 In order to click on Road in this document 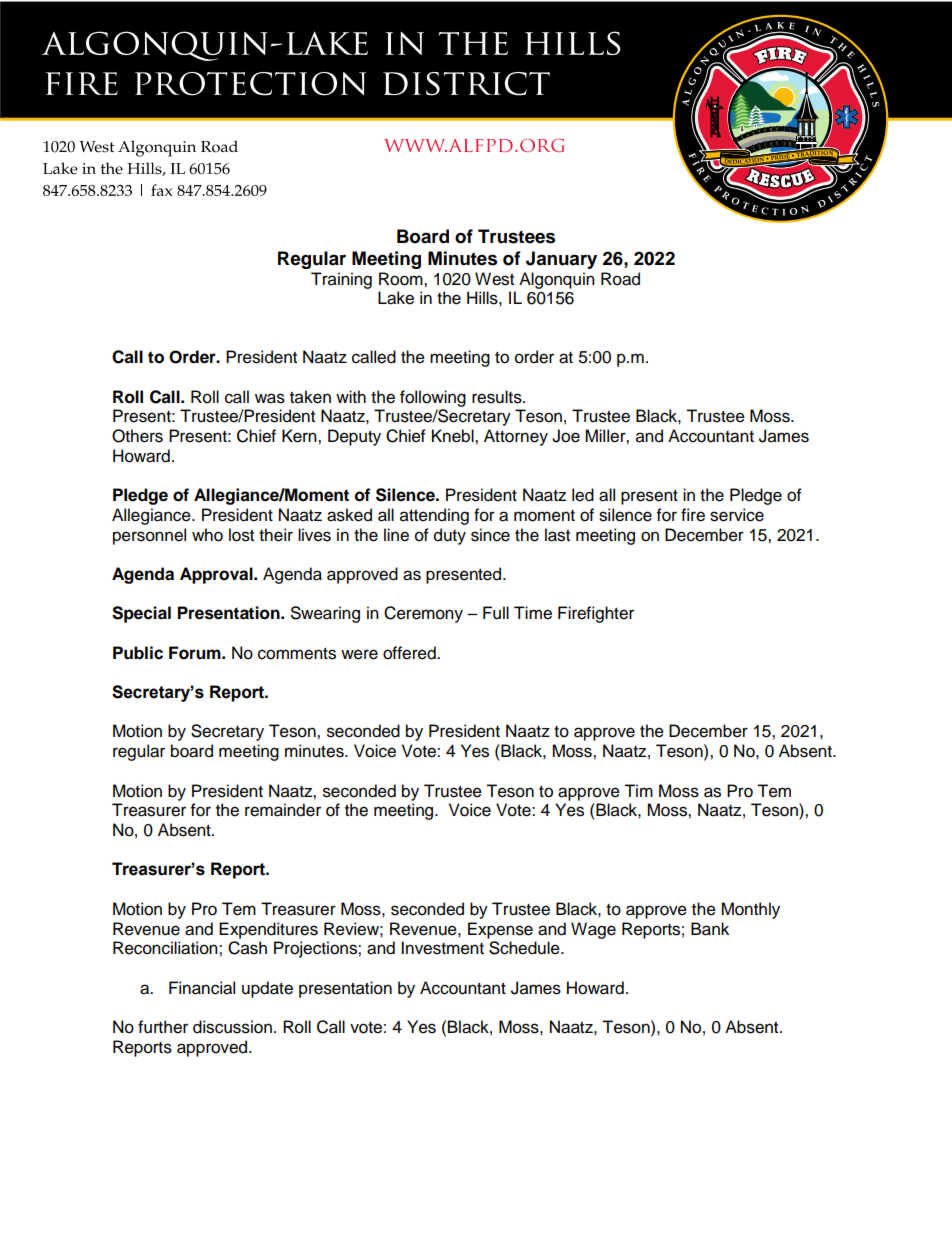, I will do `click(620, 279)`.
